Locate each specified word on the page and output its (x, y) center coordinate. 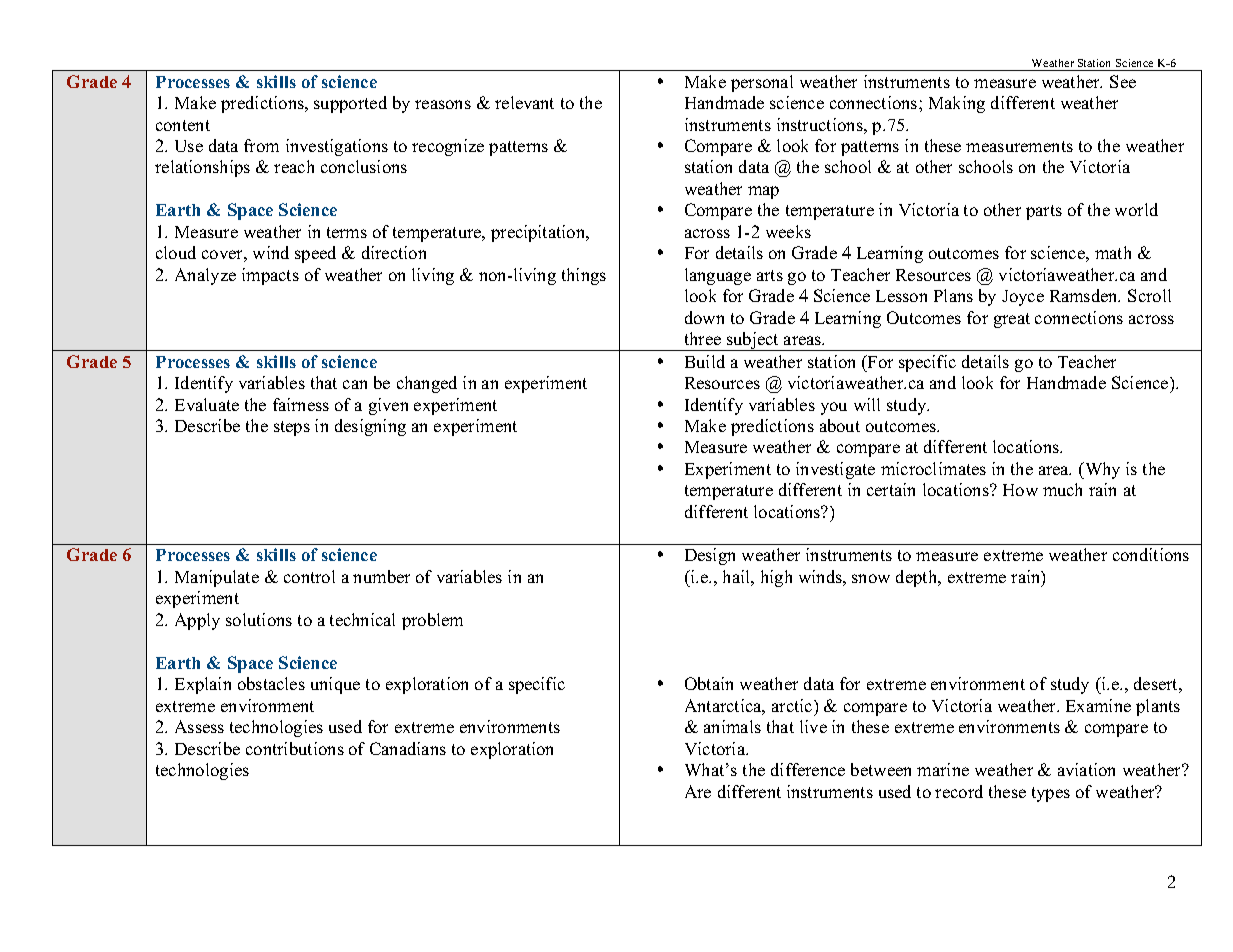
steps (292, 428)
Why (1101, 470)
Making (957, 104)
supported (350, 104)
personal (762, 83)
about (840, 425)
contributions (295, 748)
